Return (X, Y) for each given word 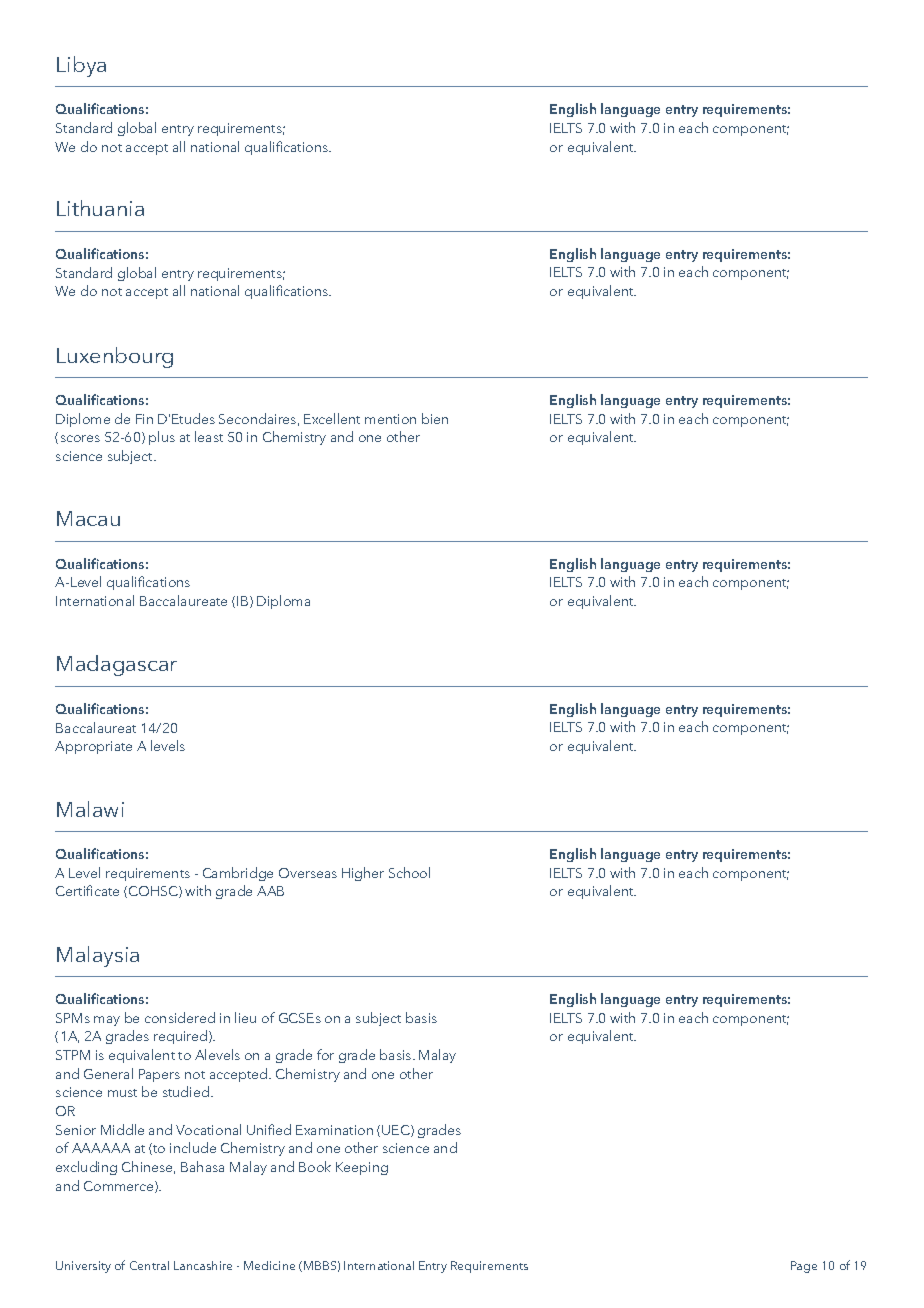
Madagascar (117, 665)
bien (435, 418)
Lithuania (100, 208)
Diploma (283, 602)
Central (149, 1265)
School (409, 872)
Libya (81, 66)
